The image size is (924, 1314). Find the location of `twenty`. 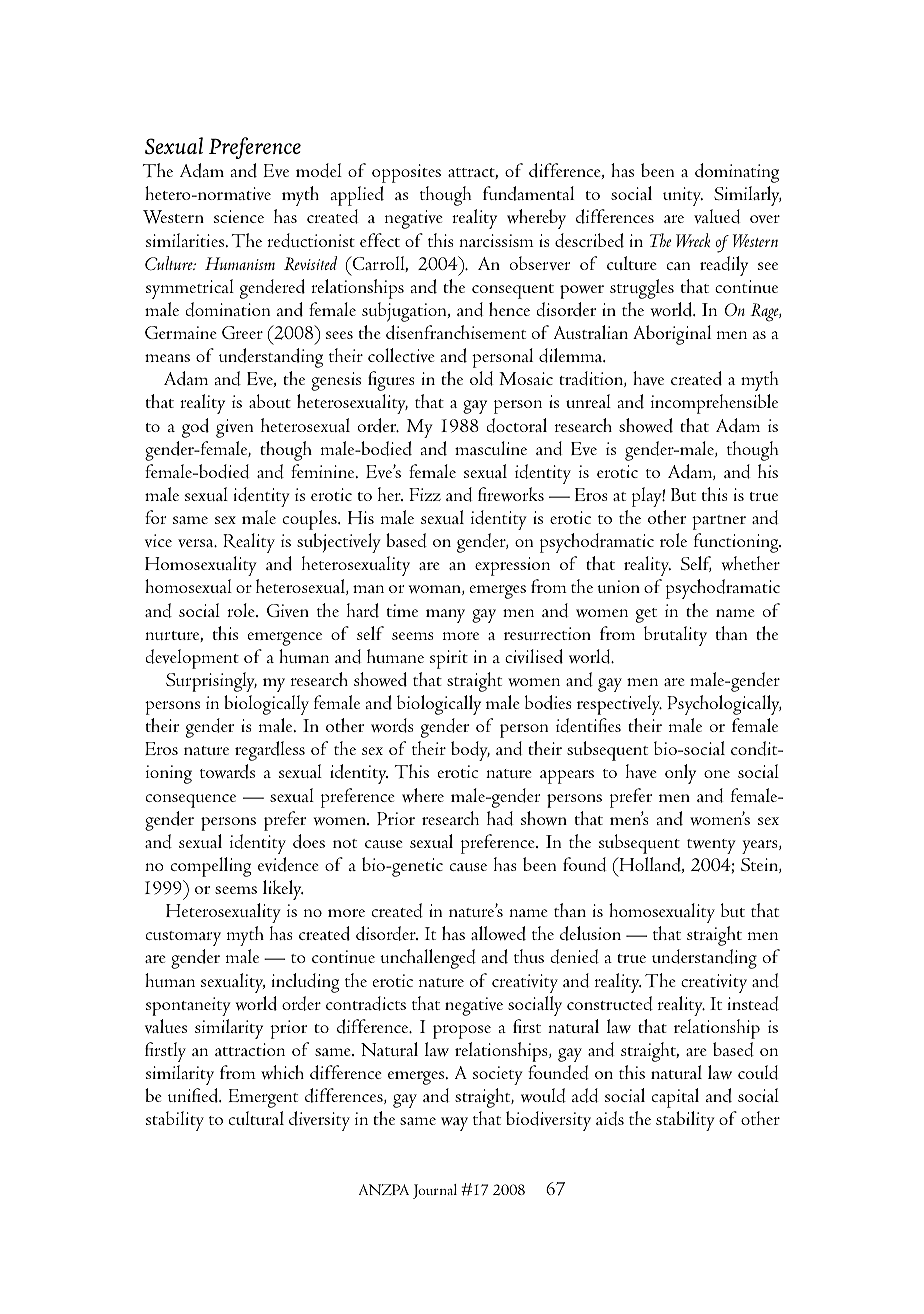

twenty is located at coordinates (711, 846).
